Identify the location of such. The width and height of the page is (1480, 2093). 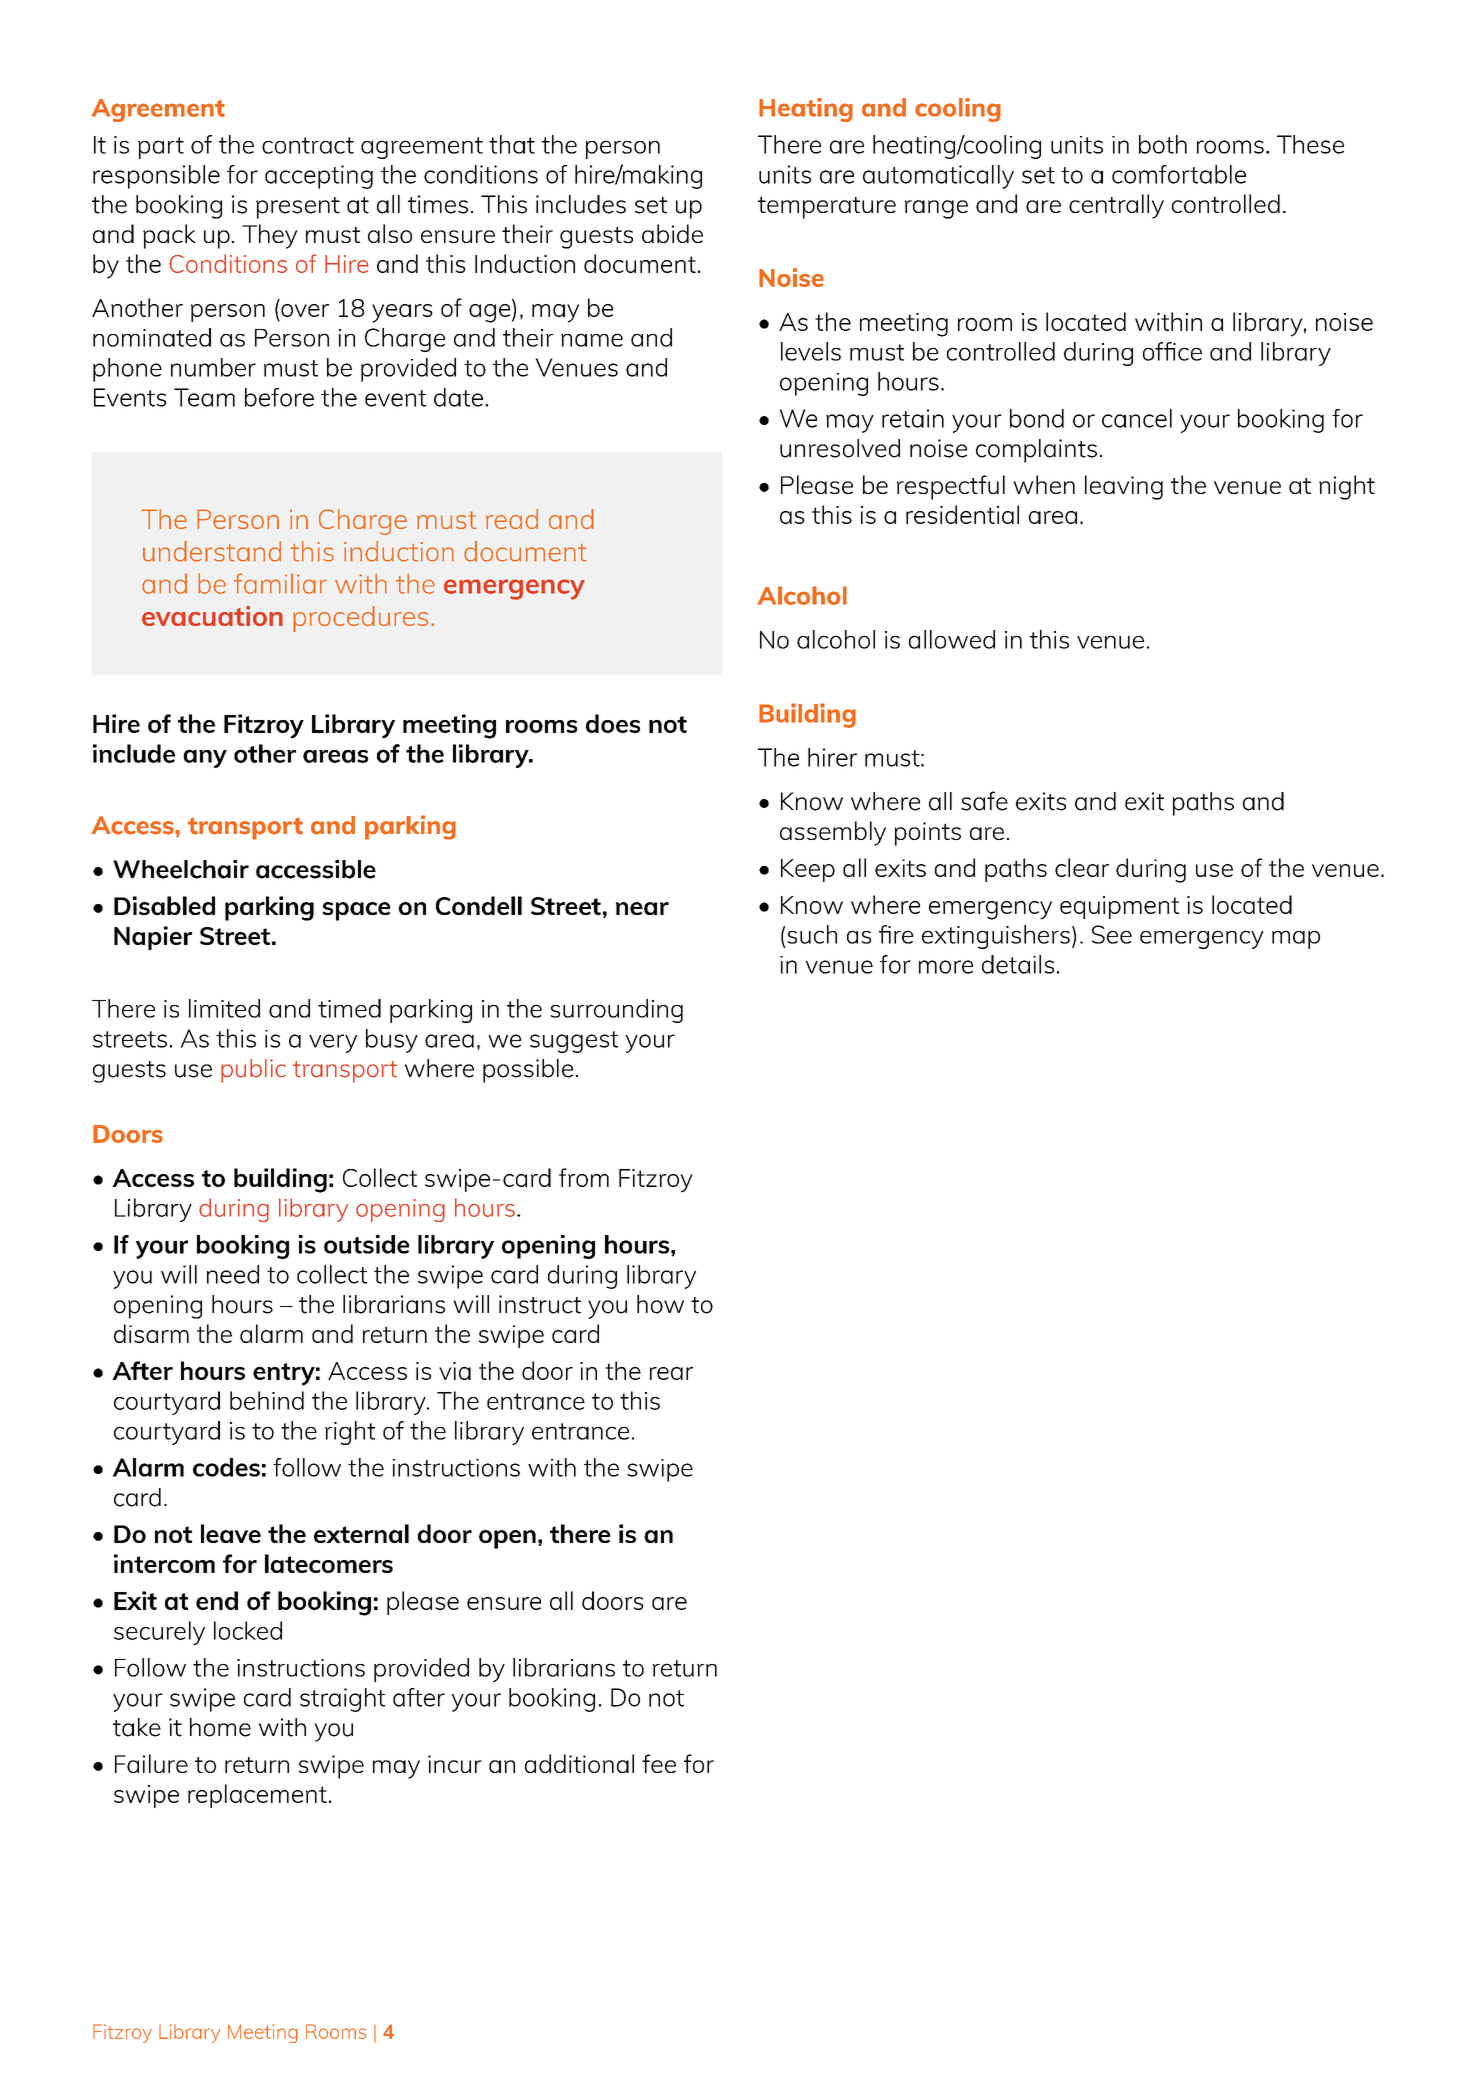
(812, 934).
